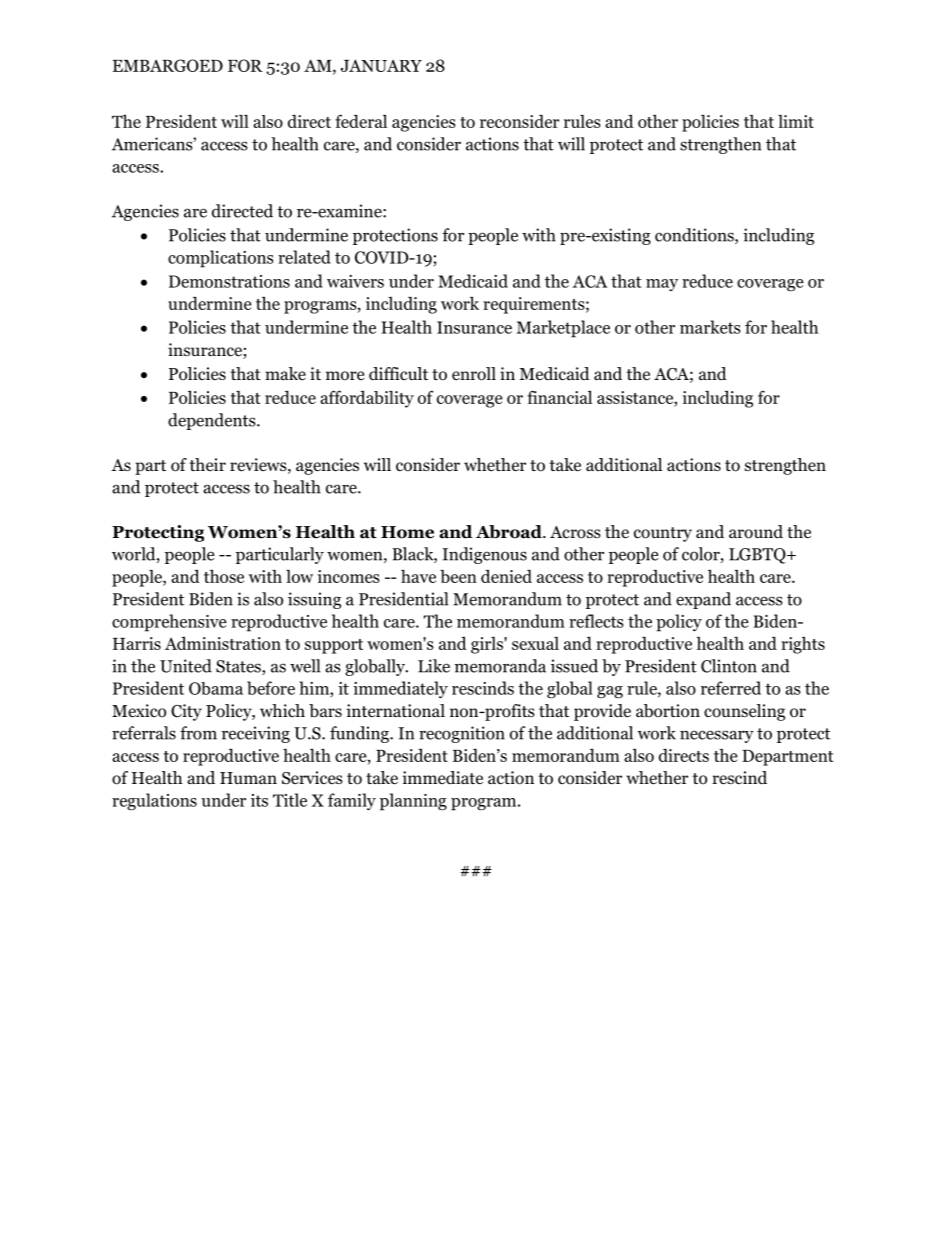  Describe the element at coordinates (474, 374) in the screenshot. I see `enroll` at that location.
